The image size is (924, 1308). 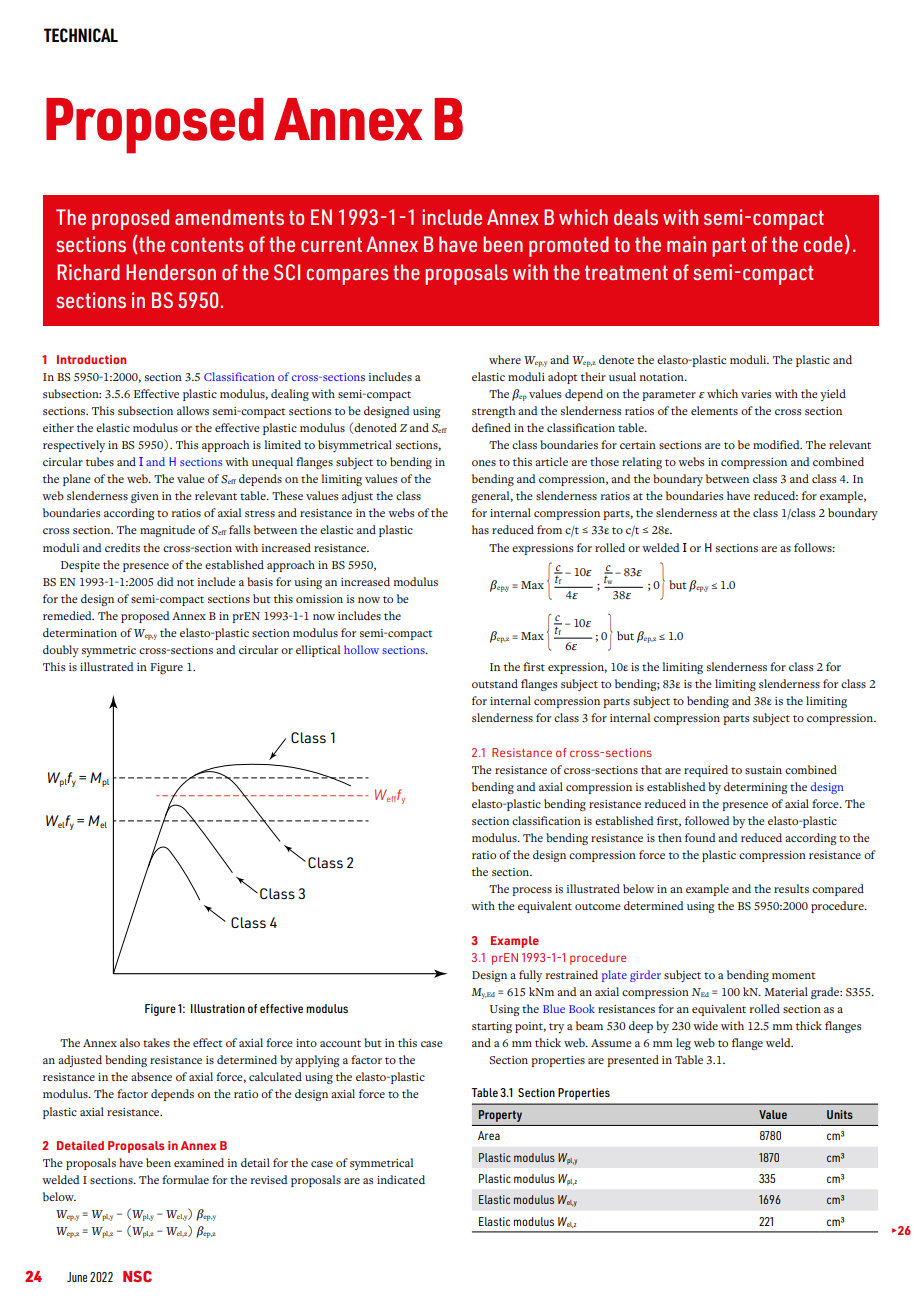 I want to click on current, so click(x=331, y=244).
